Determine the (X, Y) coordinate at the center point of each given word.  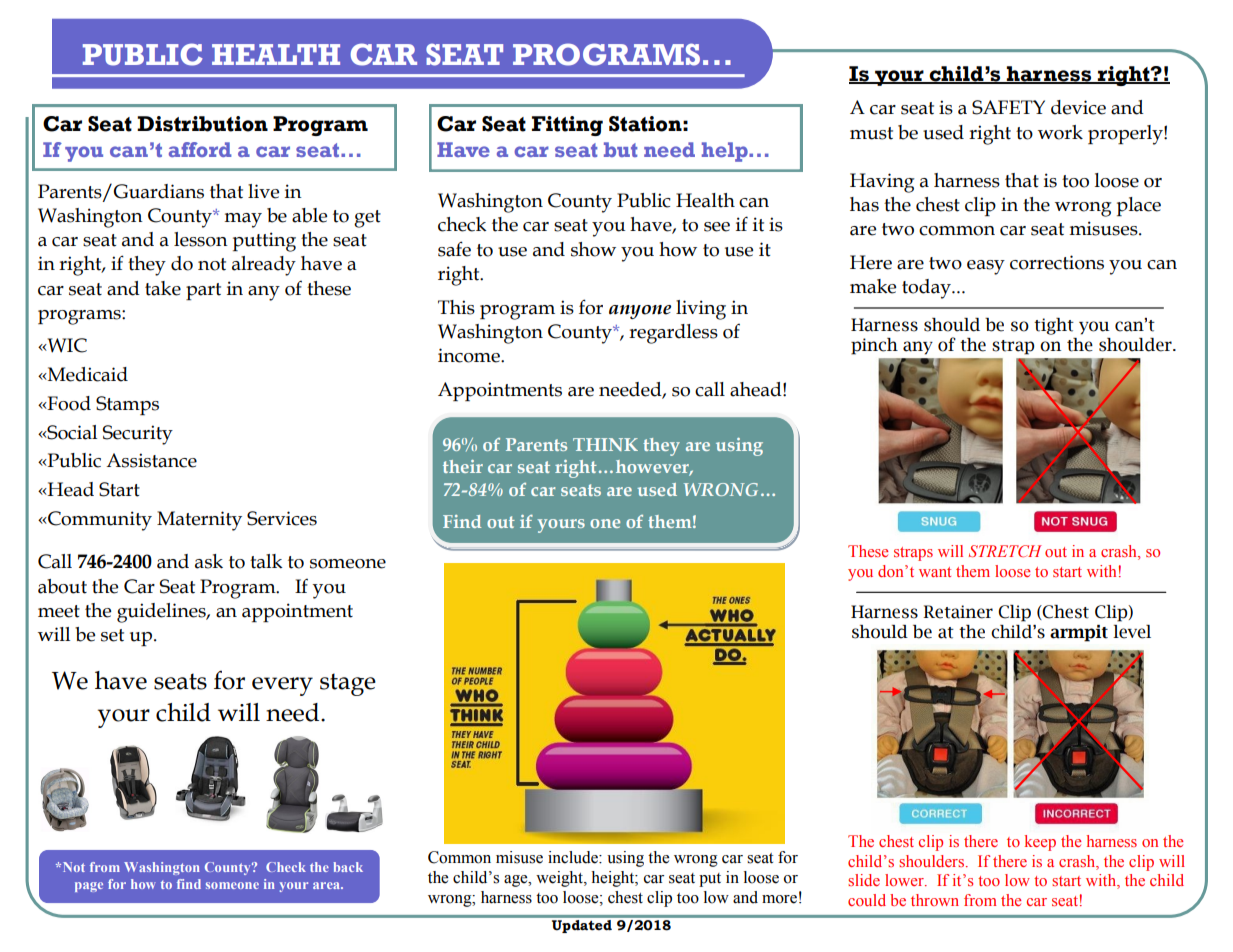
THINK (605, 444)
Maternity (199, 521)
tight (1054, 326)
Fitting (567, 126)
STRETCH (1005, 551)
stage (348, 684)
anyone (640, 312)
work (1060, 132)
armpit (1079, 633)
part (203, 291)
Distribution (202, 124)
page (89, 887)
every (282, 686)
